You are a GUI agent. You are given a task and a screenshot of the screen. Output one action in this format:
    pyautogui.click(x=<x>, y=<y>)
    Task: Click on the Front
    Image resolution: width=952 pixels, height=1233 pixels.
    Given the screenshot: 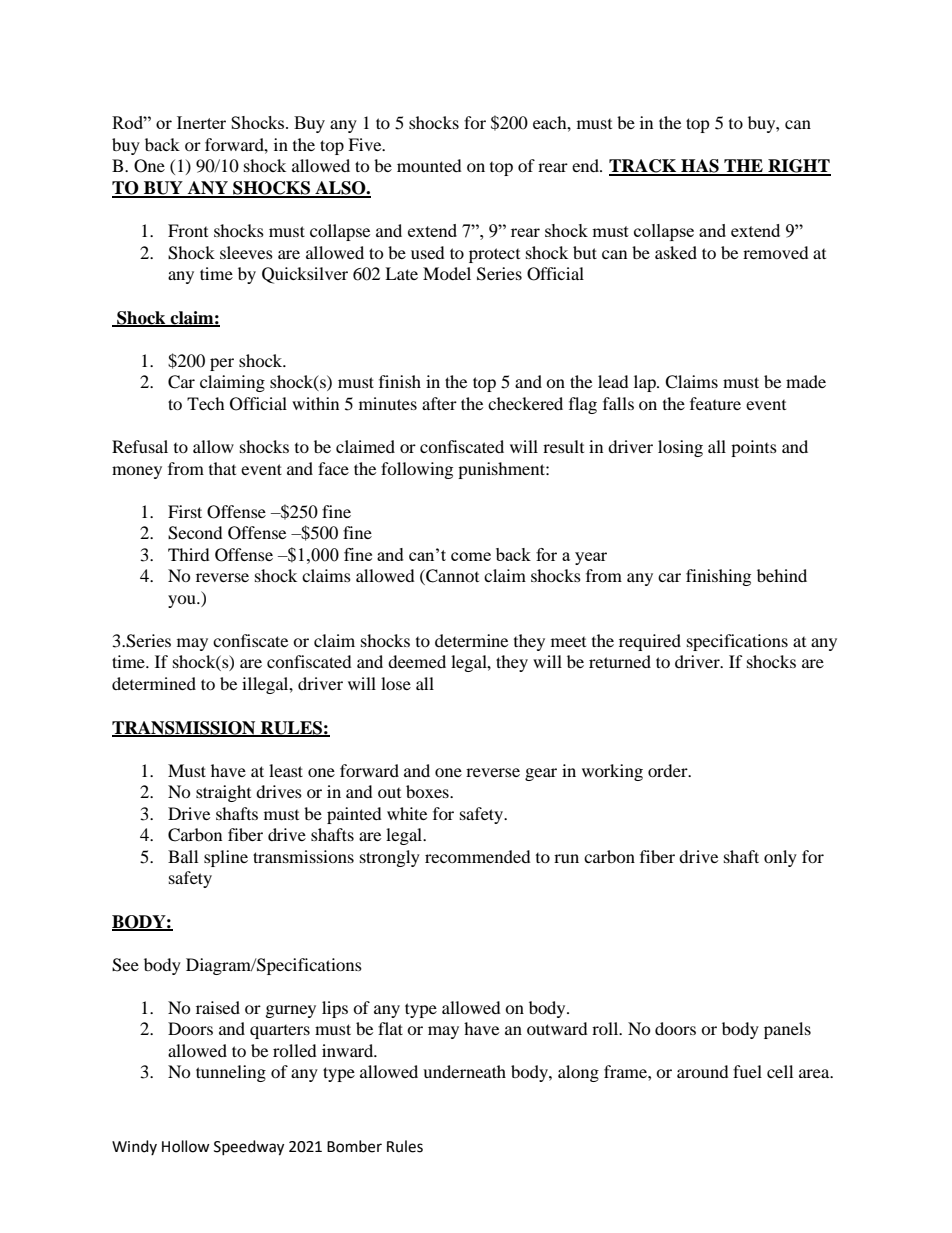 What is the action you would take?
    pyautogui.click(x=188, y=230)
